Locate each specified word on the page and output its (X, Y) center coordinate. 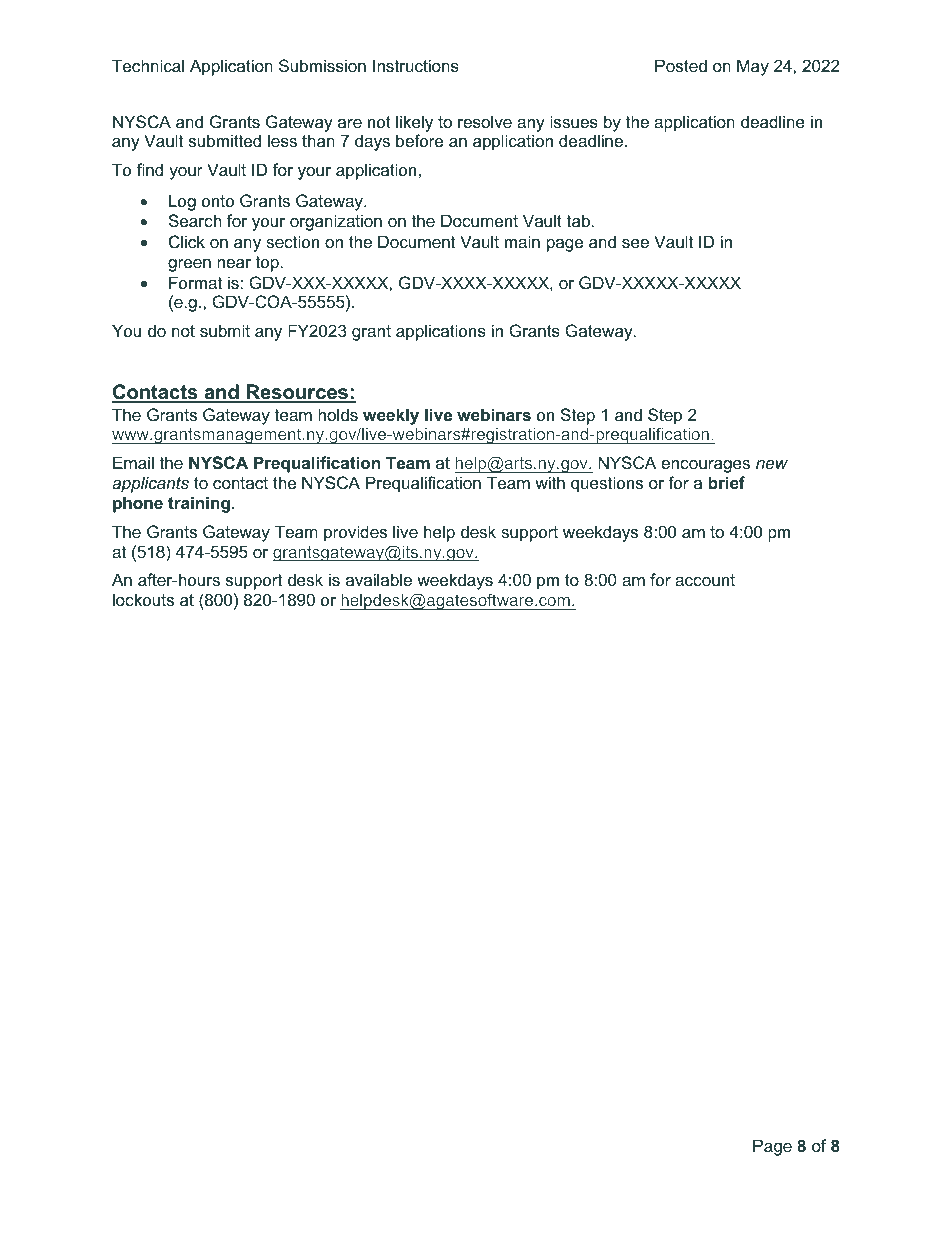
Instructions (416, 65)
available (379, 579)
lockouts (143, 599)
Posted (681, 65)
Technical (148, 65)
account (705, 580)
